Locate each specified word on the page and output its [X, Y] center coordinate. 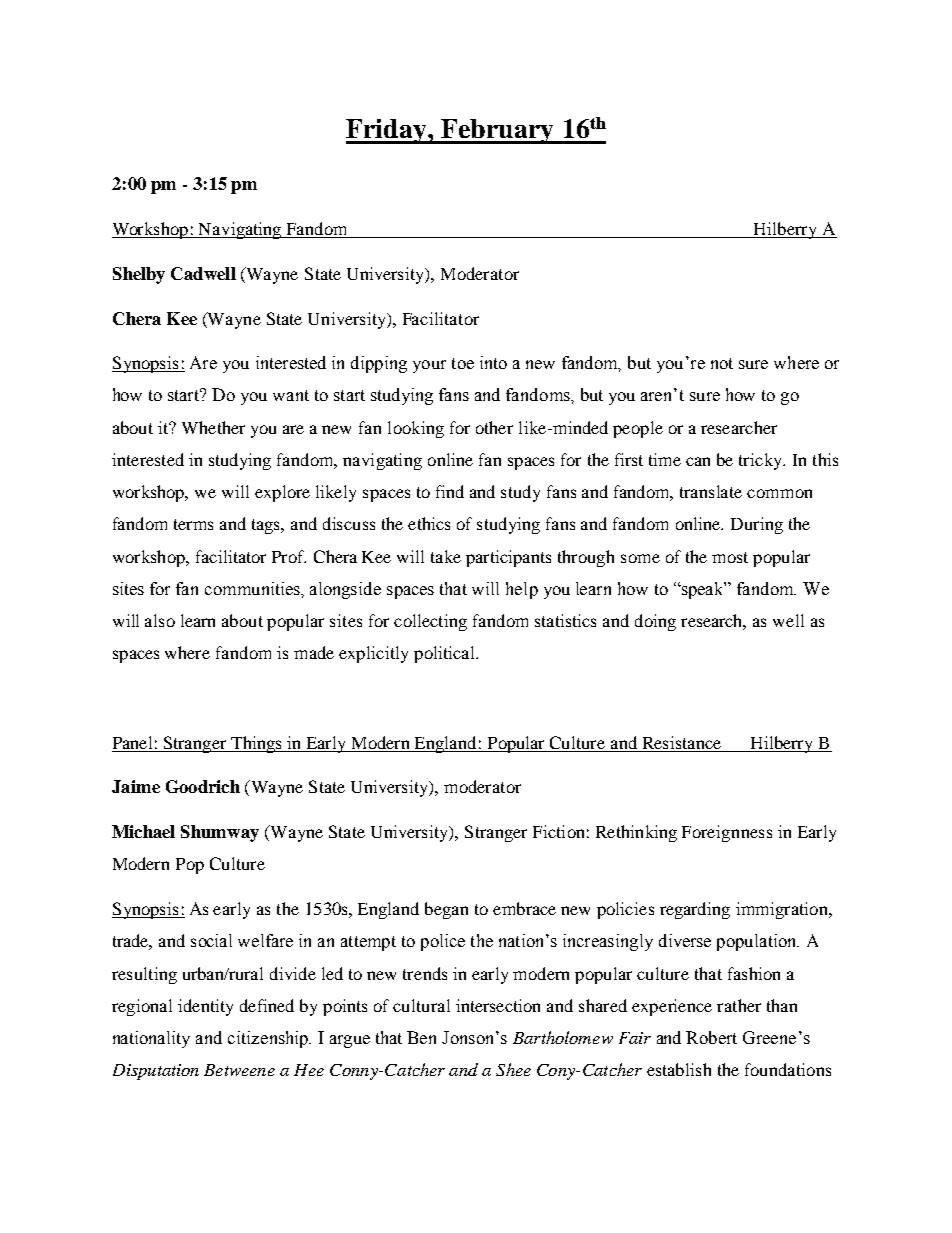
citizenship [269, 1039]
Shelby [139, 275]
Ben [421, 1037]
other [494, 427]
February [497, 131]
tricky [762, 461]
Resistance [682, 742]
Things [256, 744]
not [722, 363]
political [445, 654]
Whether [213, 427]
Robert [711, 1037]
